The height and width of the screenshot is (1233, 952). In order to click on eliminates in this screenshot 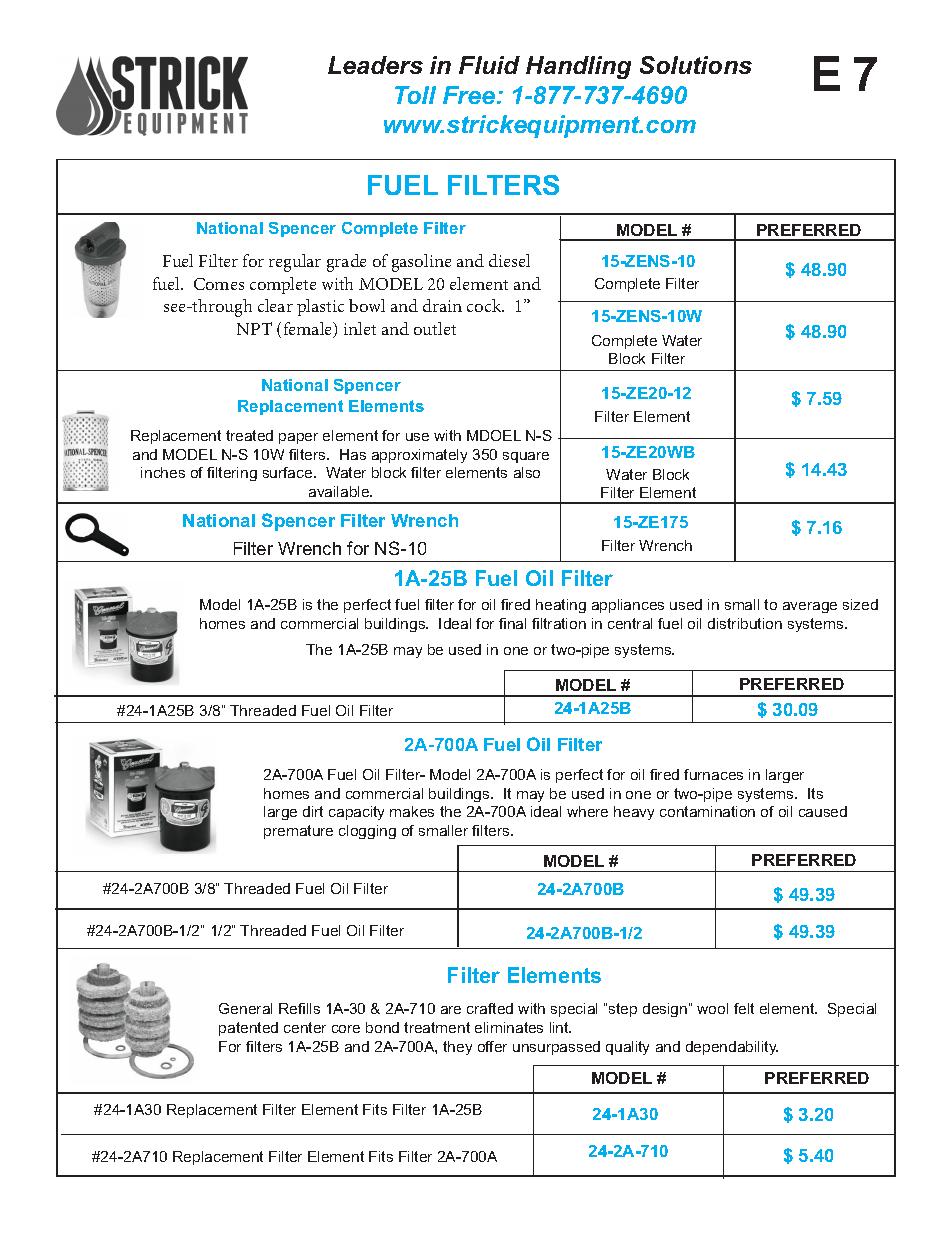, I will do `click(509, 1027)`.
